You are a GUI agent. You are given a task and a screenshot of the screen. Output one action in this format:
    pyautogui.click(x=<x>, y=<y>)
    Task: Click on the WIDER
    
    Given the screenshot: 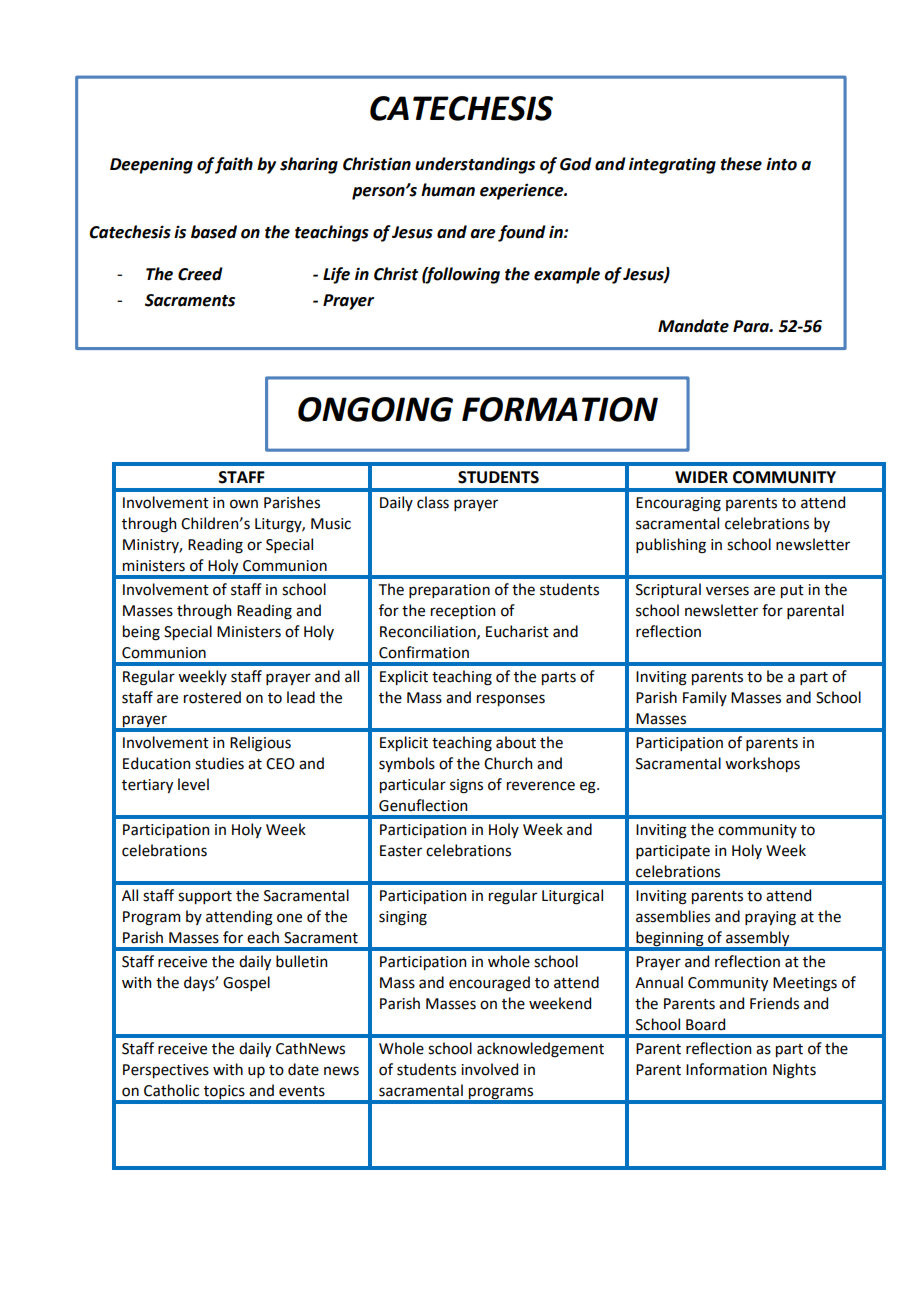 What is the action you would take?
    pyautogui.click(x=701, y=477)
